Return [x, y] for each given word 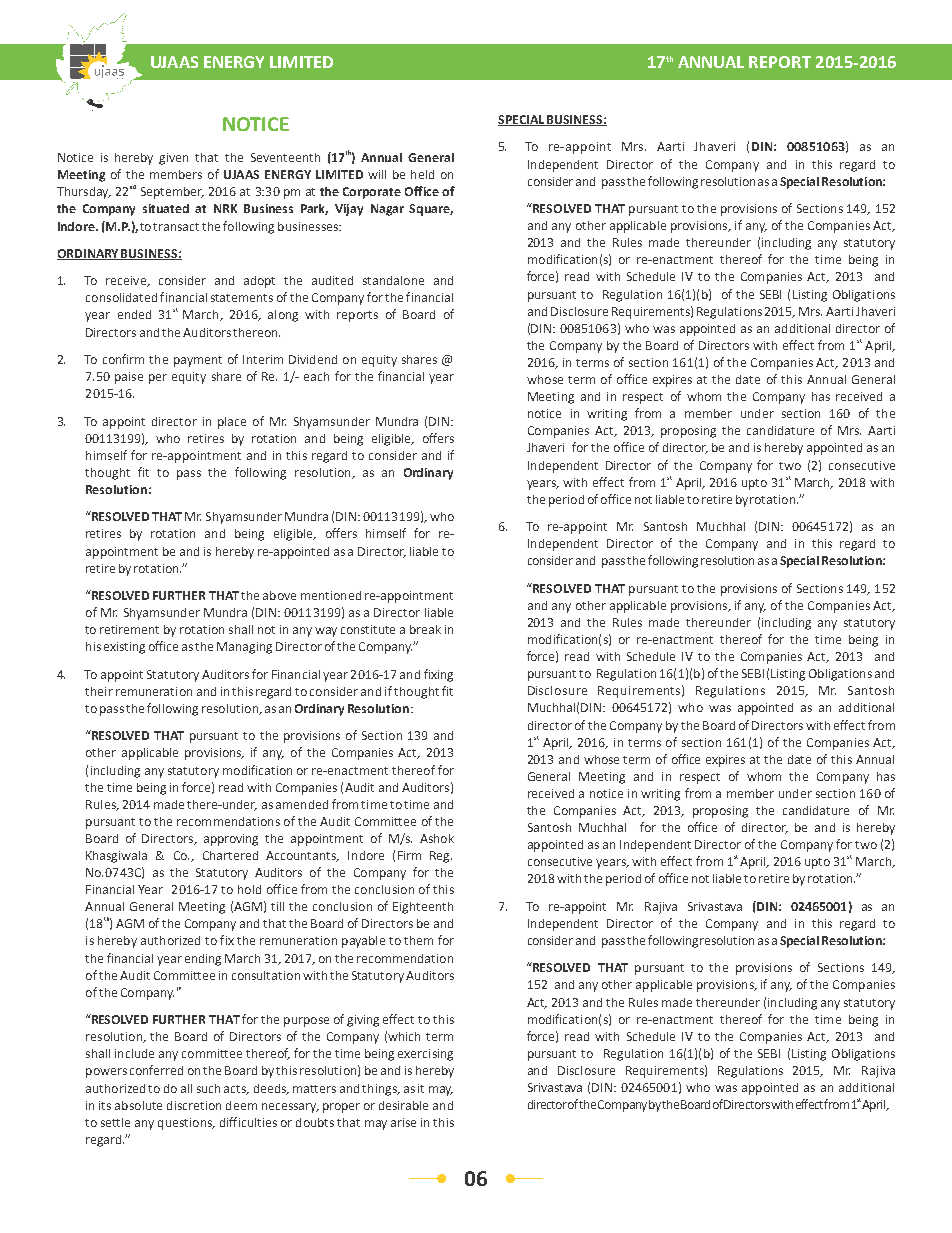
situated [166, 208]
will [377, 174]
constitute [368, 629]
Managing [244, 648]
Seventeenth [285, 157]
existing [124, 648]
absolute [138, 1105]
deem [241, 1105]
